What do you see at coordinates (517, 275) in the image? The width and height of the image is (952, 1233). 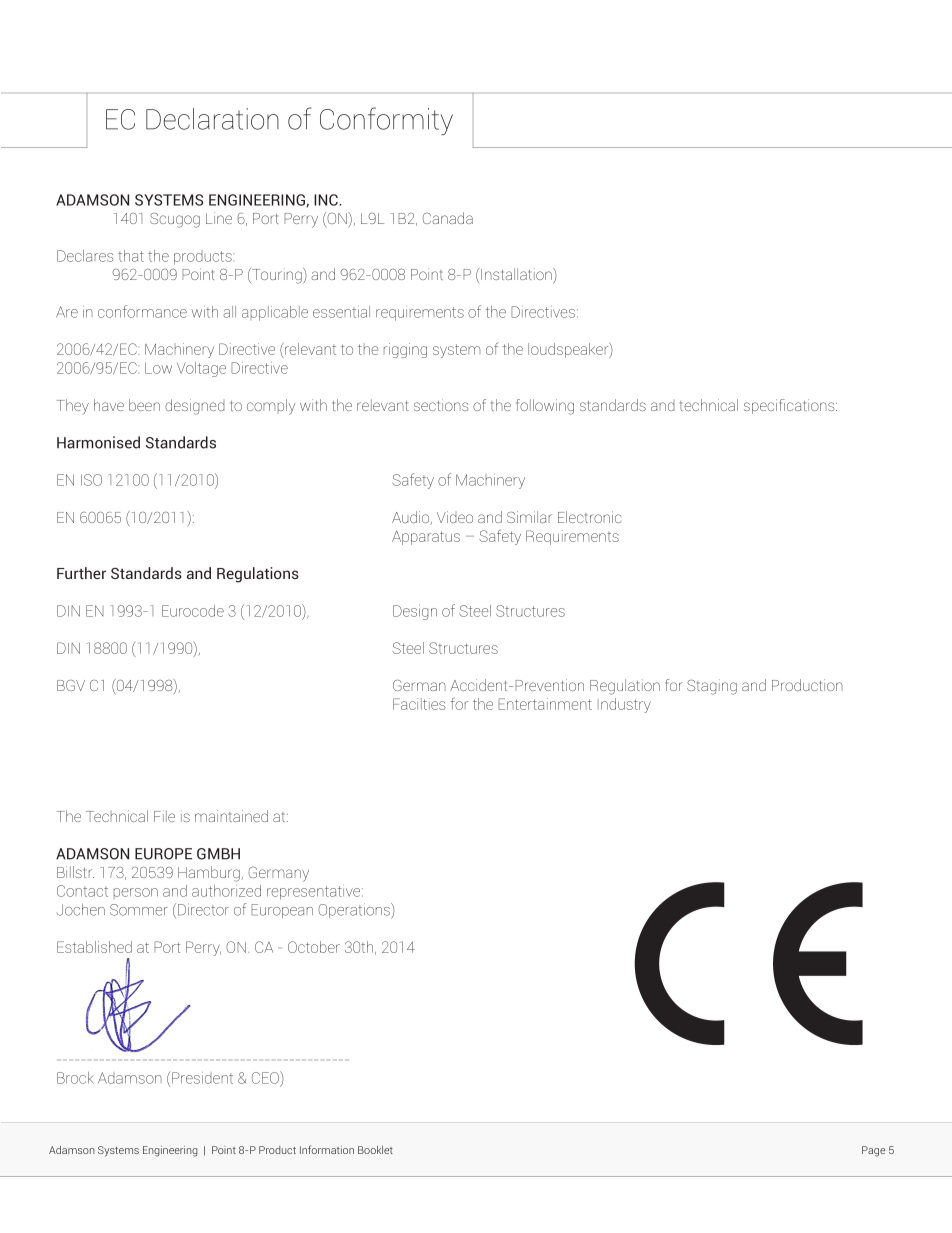 I see `Installation` at bounding box center [517, 275].
